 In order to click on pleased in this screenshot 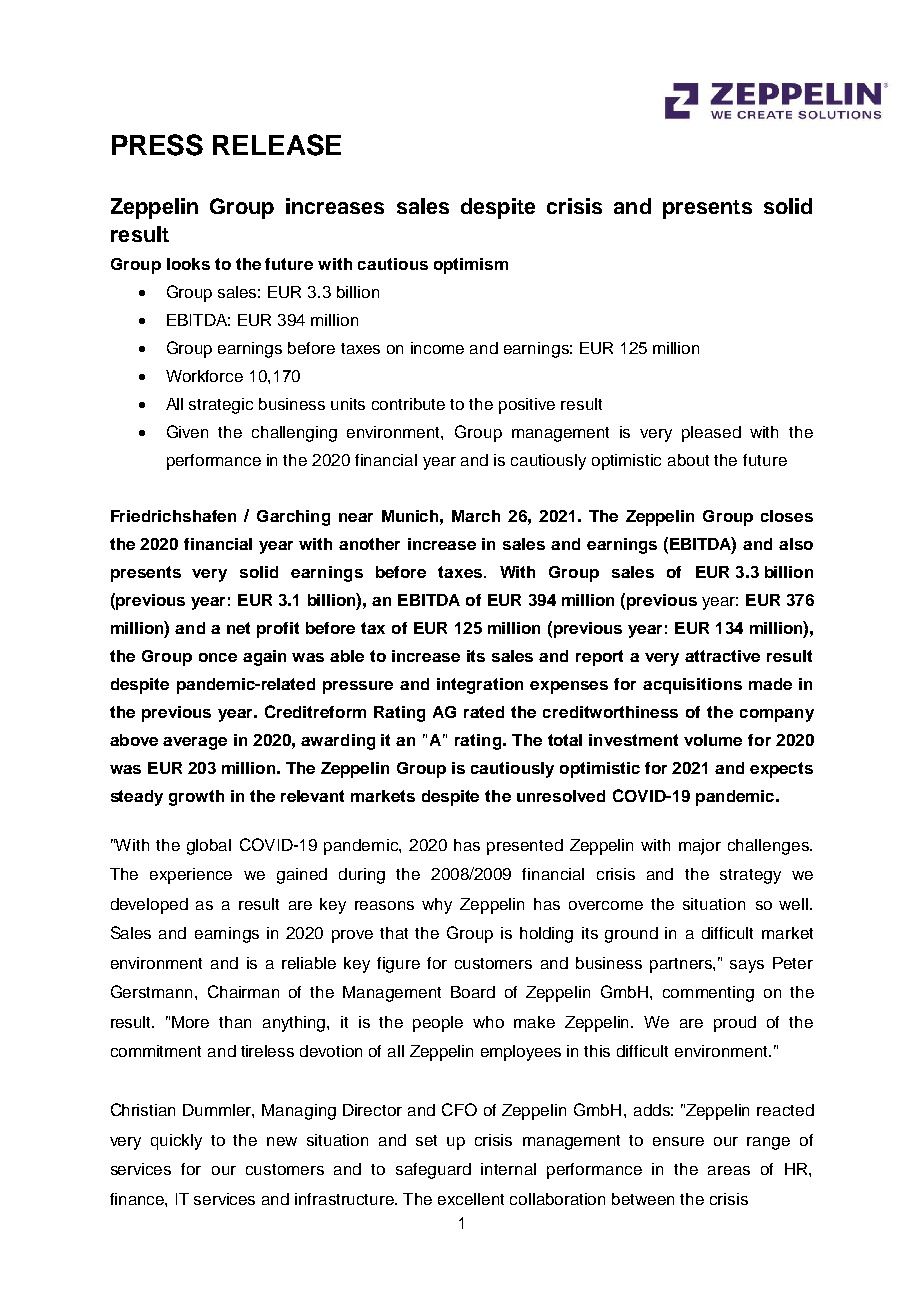, I will do `click(711, 434)`.
